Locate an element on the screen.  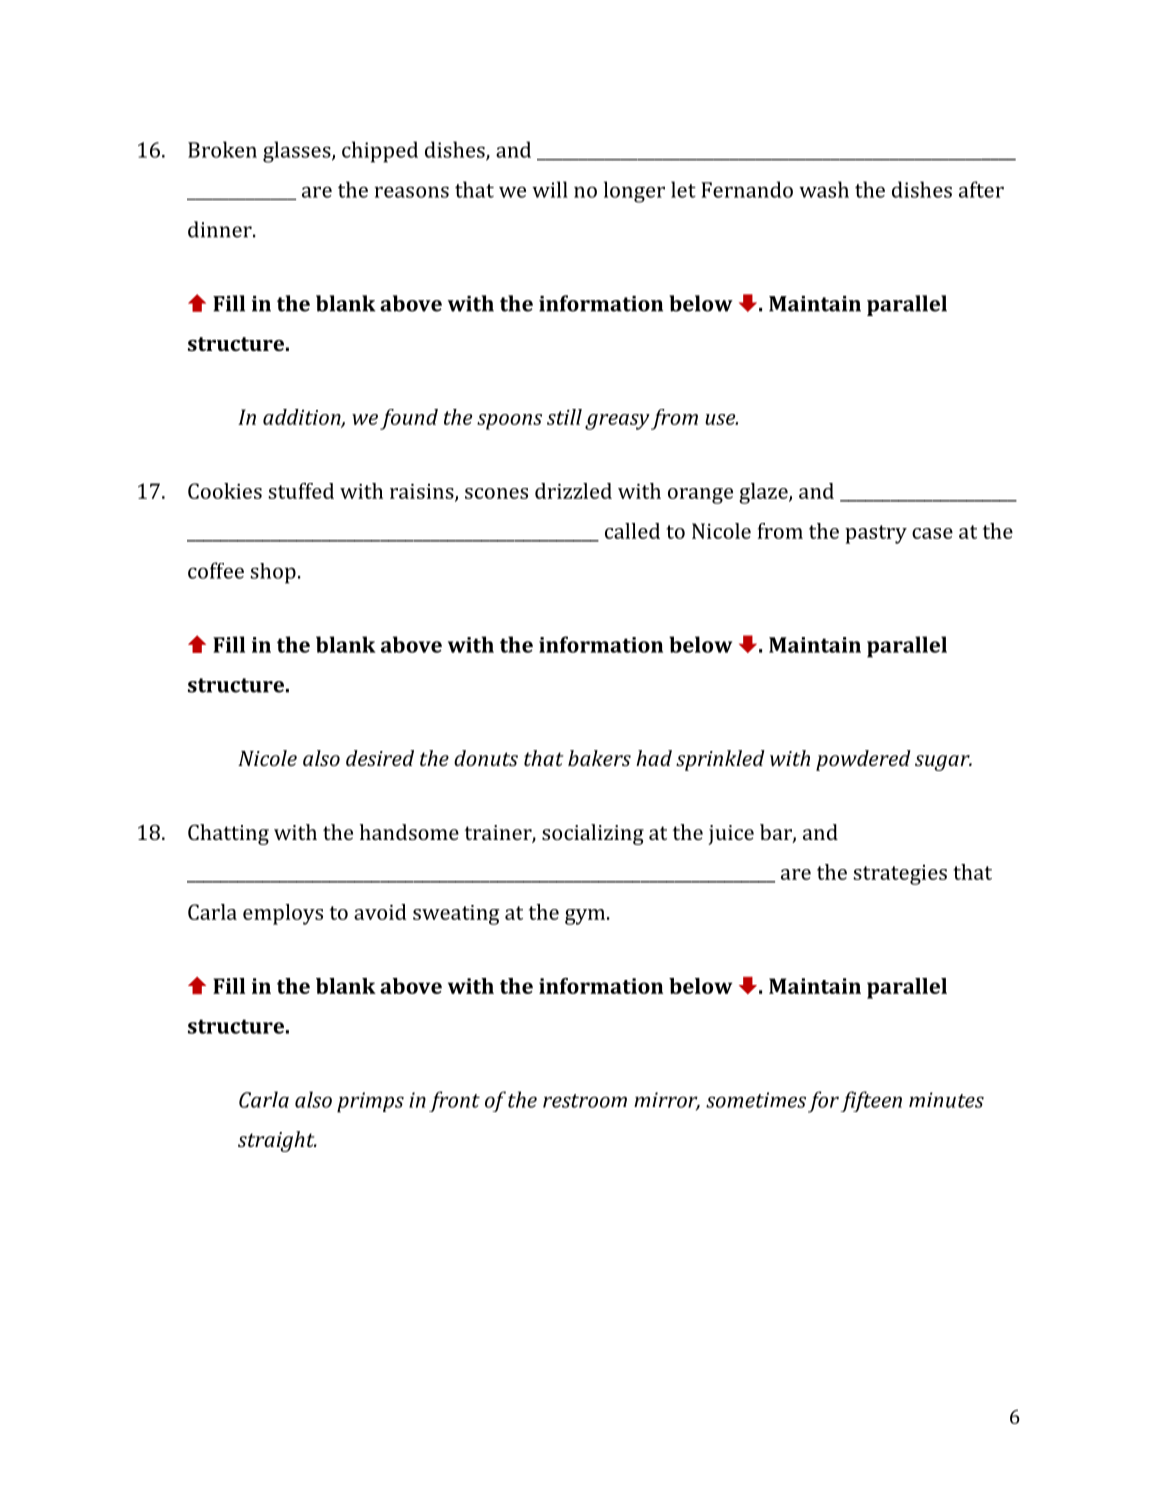
shop is located at coordinates (273, 573).
